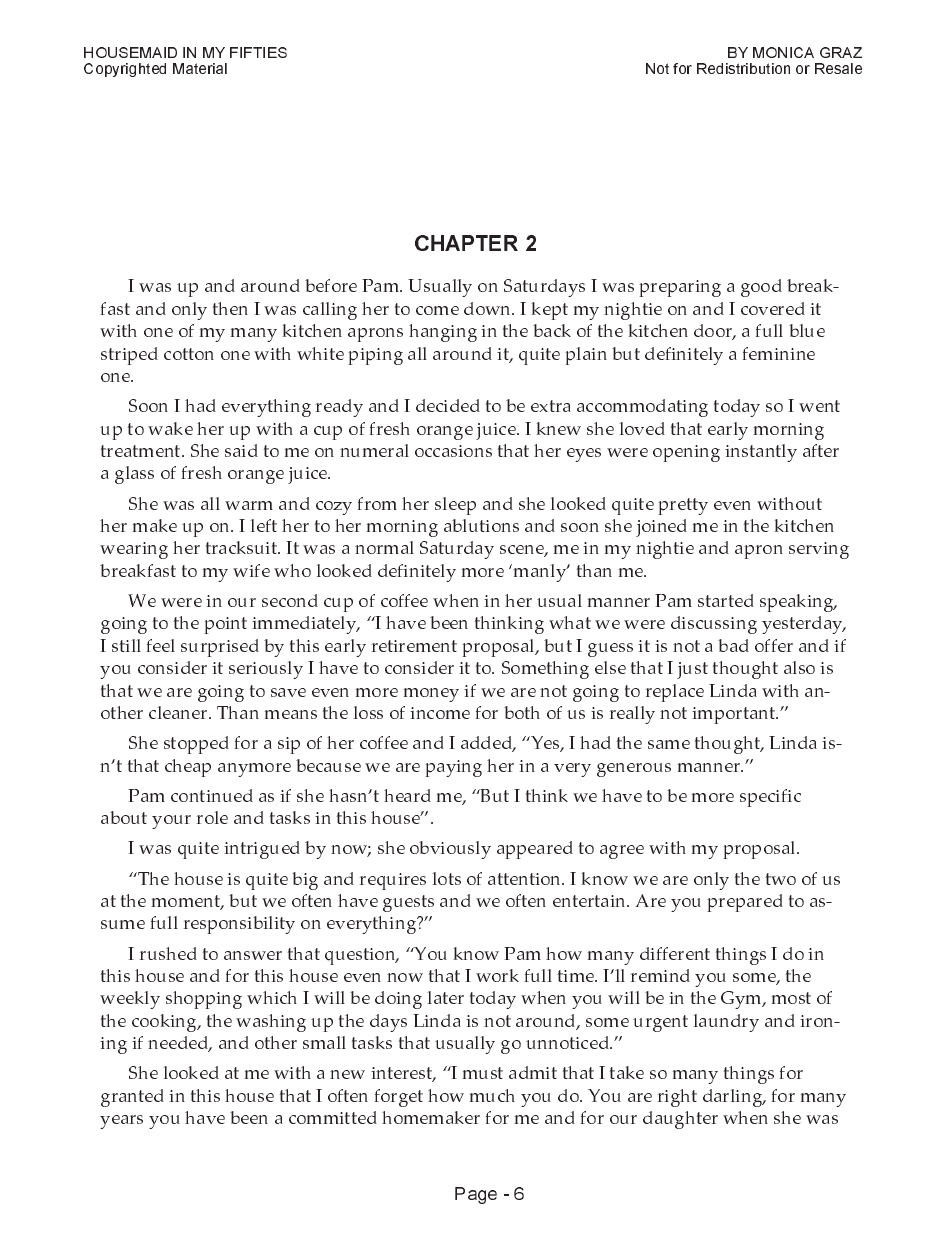  What do you see at coordinates (466, 243) in the screenshot?
I see `CHAPTER` at bounding box center [466, 243].
